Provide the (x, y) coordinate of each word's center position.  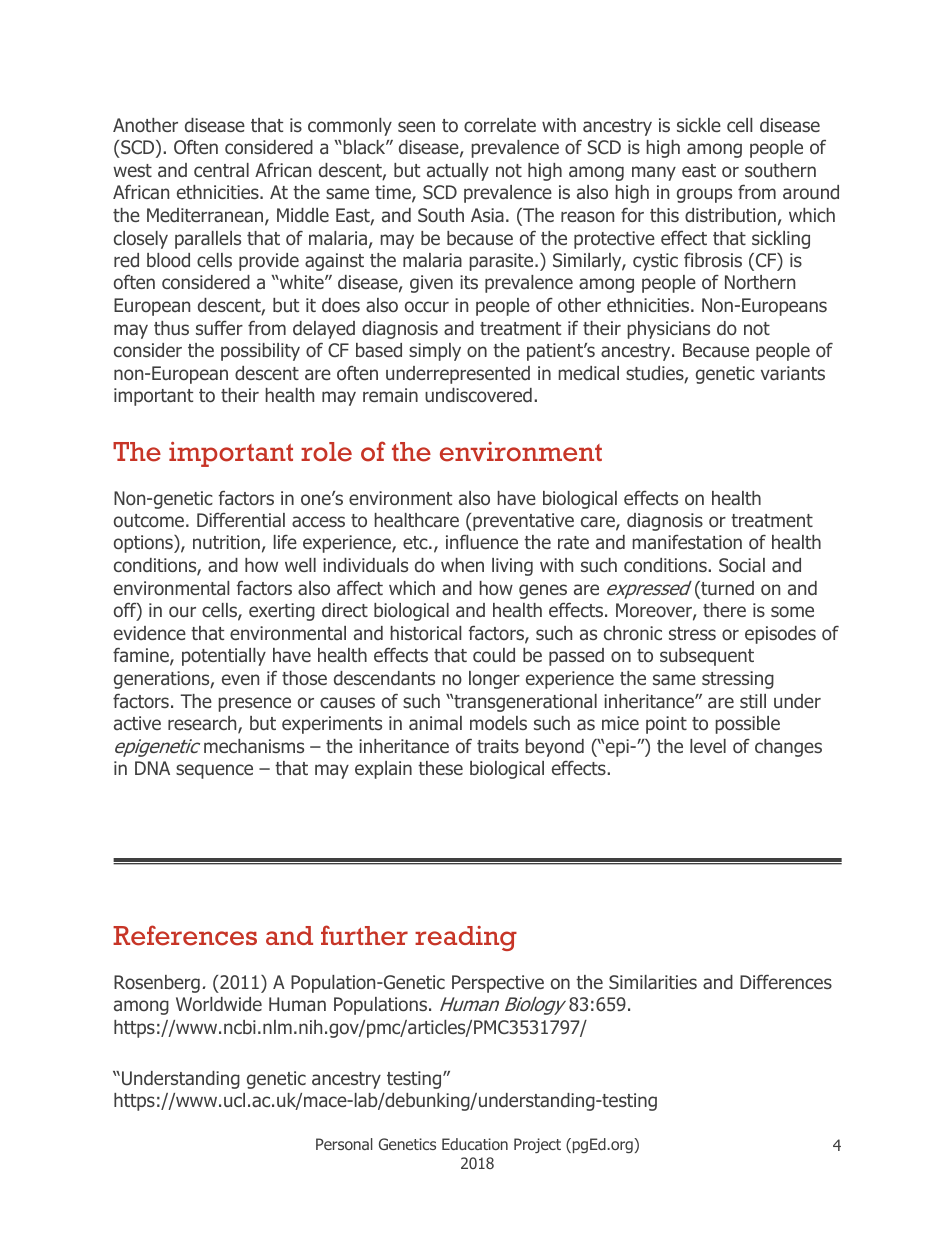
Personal (344, 1144)
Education (475, 1144)
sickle (699, 125)
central (221, 170)
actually (458, 172)
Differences (786, 981)
